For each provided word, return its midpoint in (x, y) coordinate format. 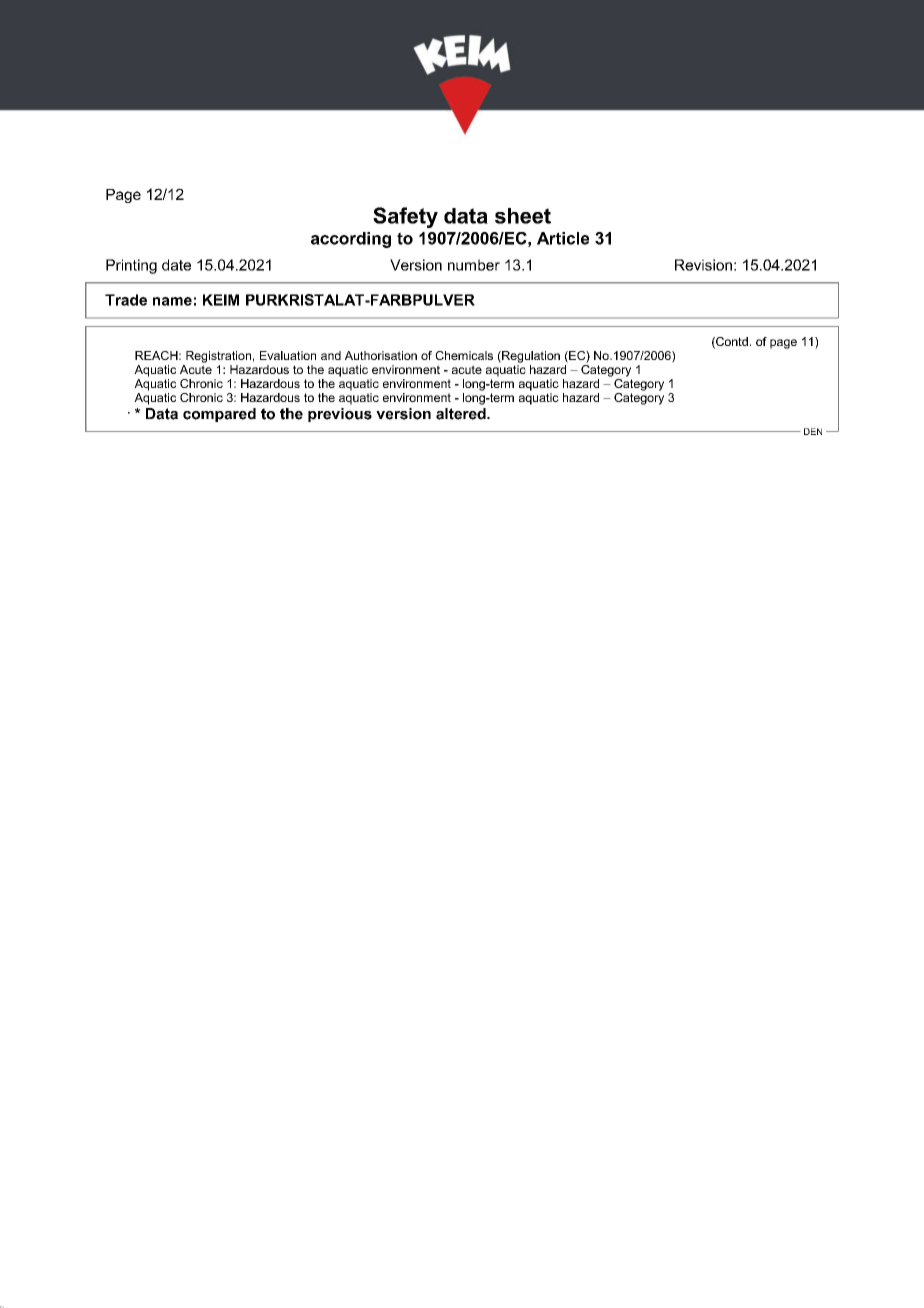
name (172, 301)
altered (462, 414)
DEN (813, 431)
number (474, 265)
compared (219, 415)
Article (563, 238)
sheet (523, 216)
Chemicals (464, 355)
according (351, 240)
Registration (218, 357)
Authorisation (381, 355)
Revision (703, 265)
